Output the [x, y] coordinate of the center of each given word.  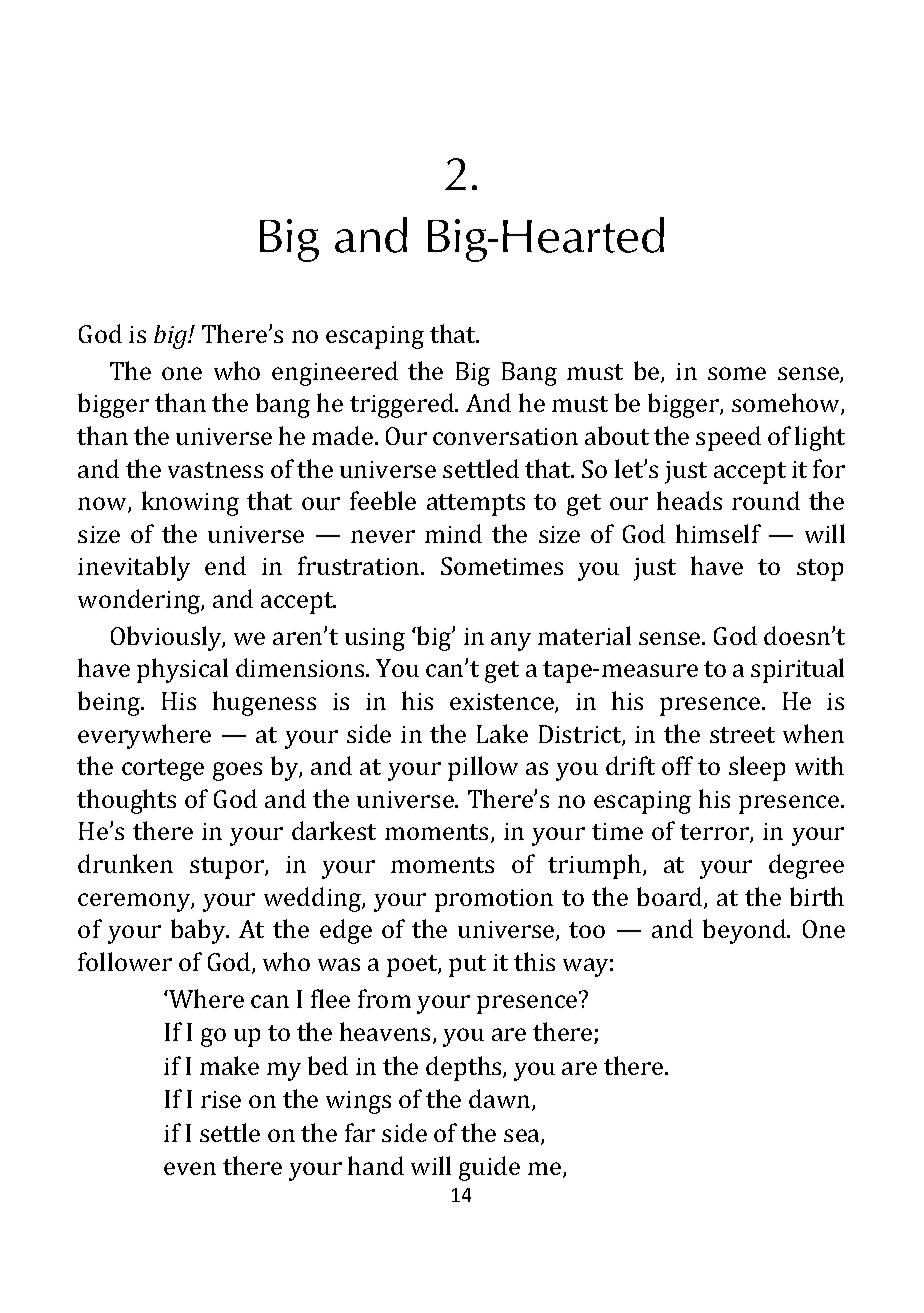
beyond [745, 931]
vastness [215, 470]
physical [182, 670]
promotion [494, 900]
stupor [228, 868]
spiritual [797, 670]
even [190, 1168]
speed [728, 438]
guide [489, 1168]
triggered [403, 405]
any [511, 641]
